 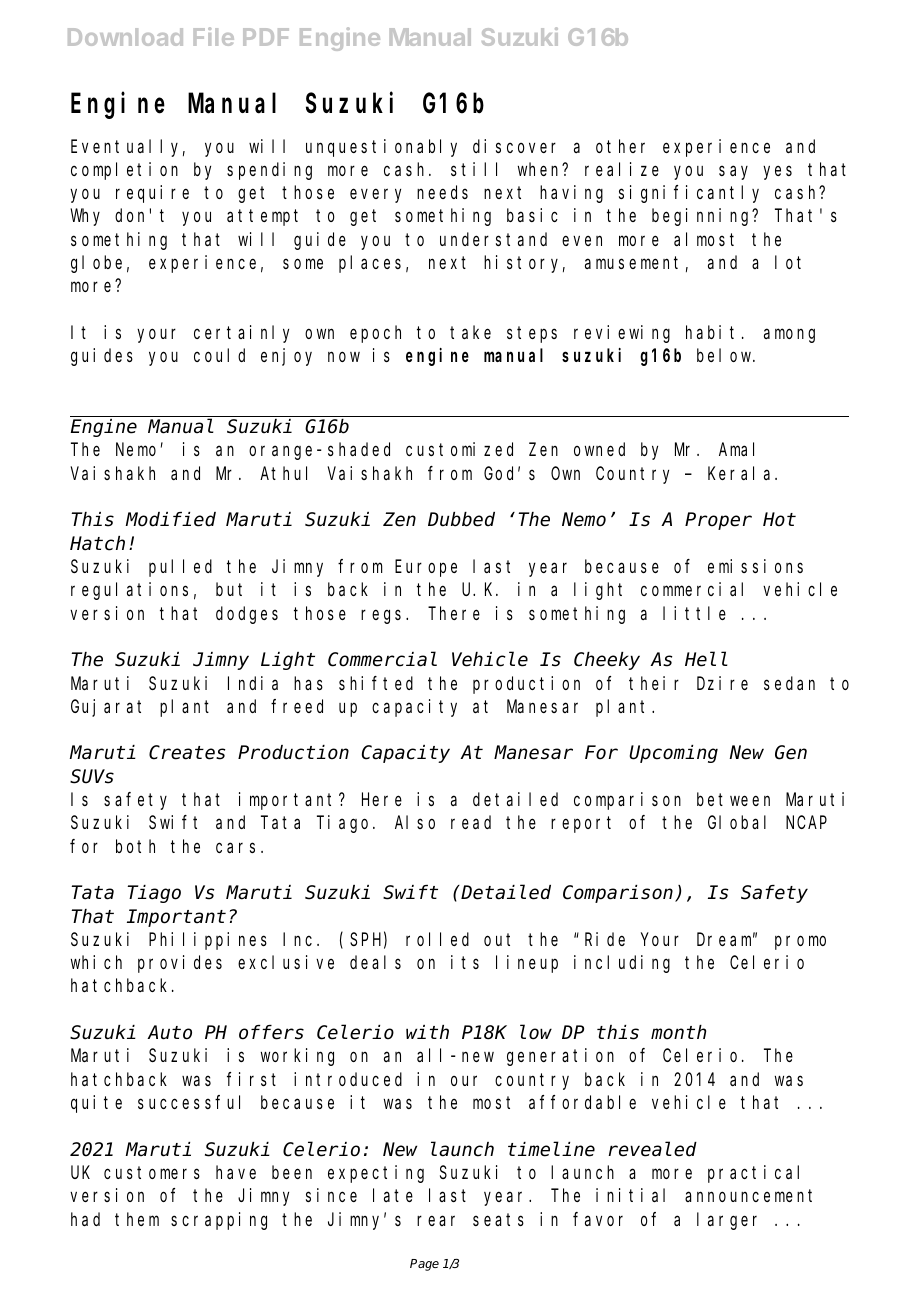 What do you see at coordinates (247, 615) in the screenshot?
I see `dodges` at bounding box center [247, 615].
